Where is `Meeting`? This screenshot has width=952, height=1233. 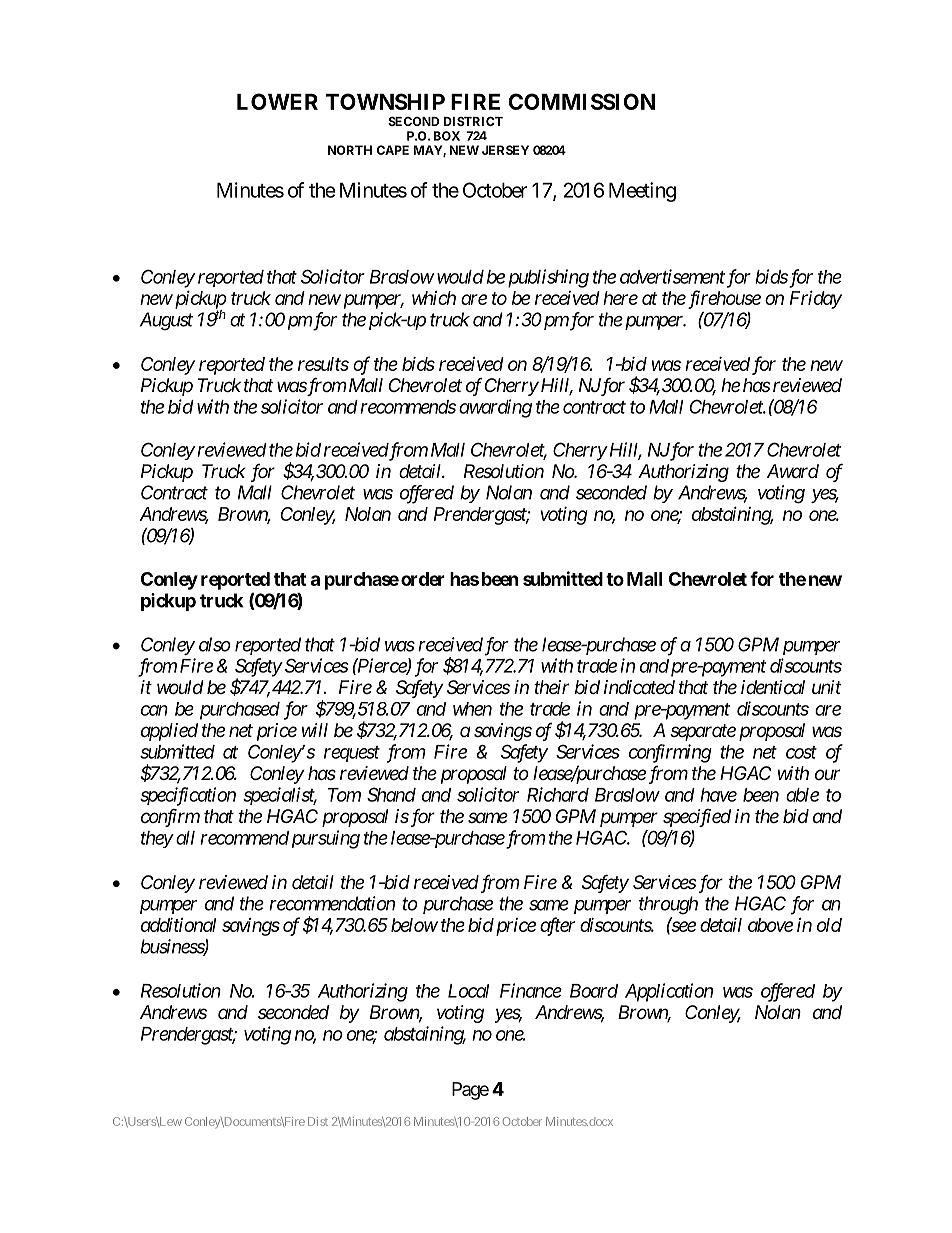
Meeting is located at coordinates (642, 192).
